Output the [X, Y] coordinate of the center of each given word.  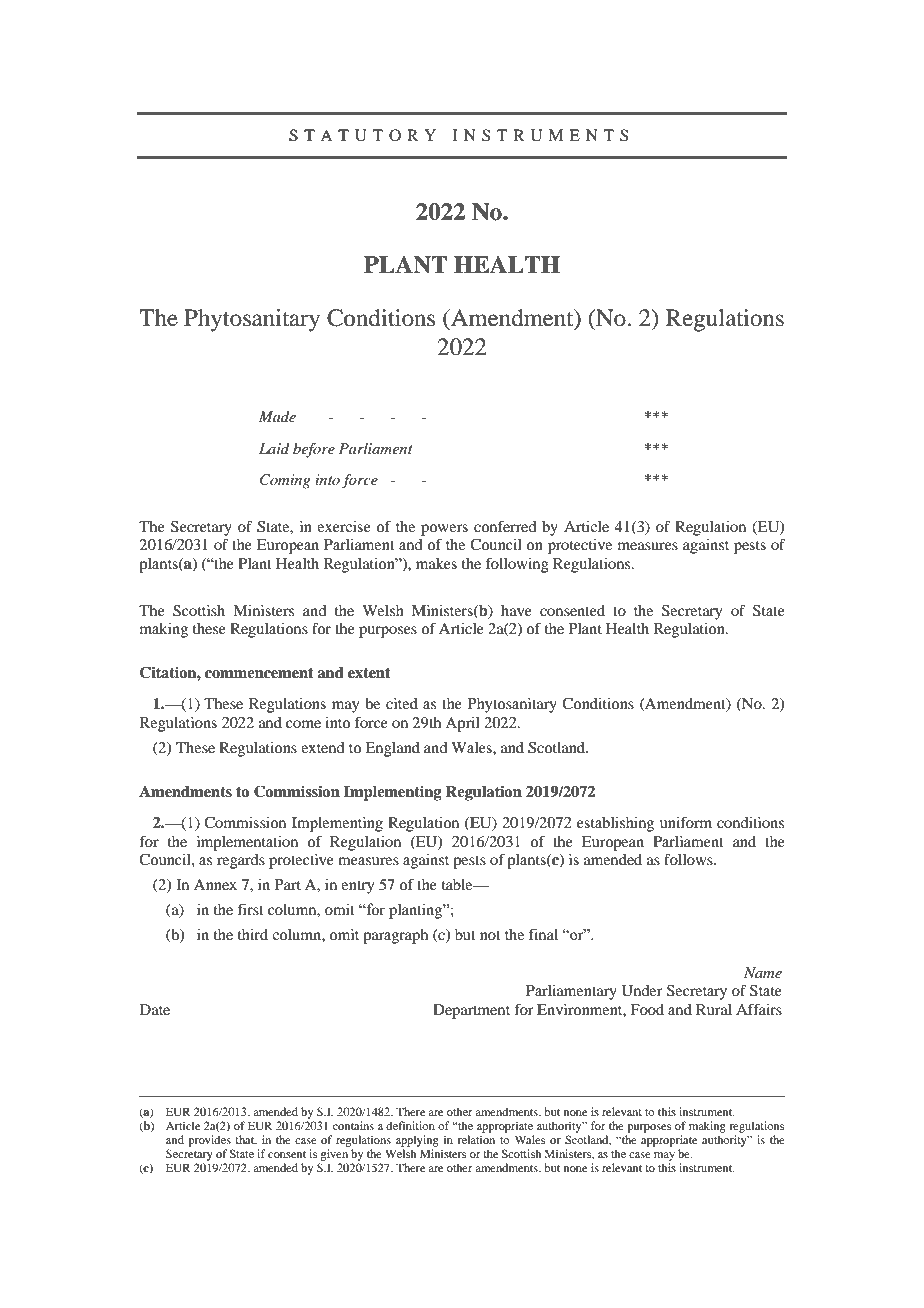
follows [689, 859]
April [462, 724]
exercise [344, 526]
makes [436, 563]
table [458, 884]
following [517, 565]
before [314, 450]
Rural [714, 1009]
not [490, 935]
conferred [505, 526]
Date [155, 1009]
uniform [686, 822]
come [303, 724]
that [246, 1140]
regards [241, 861]
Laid [274, 448]
